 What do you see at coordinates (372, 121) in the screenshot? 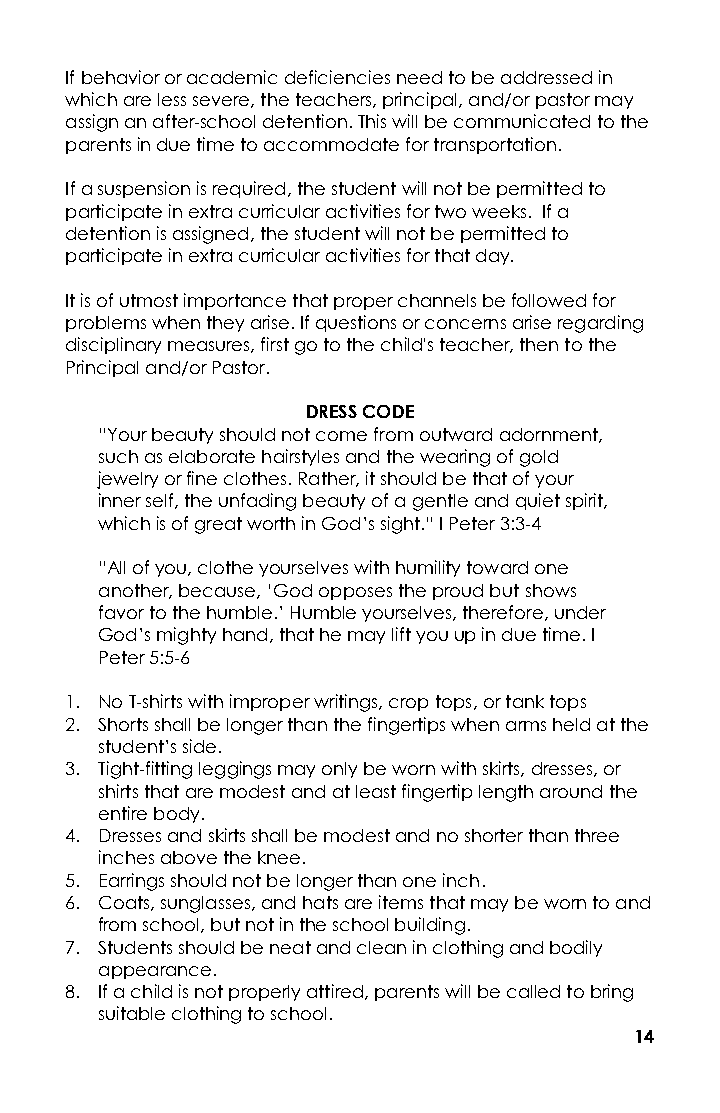
I see `This` at bounding box center [372, 121].
